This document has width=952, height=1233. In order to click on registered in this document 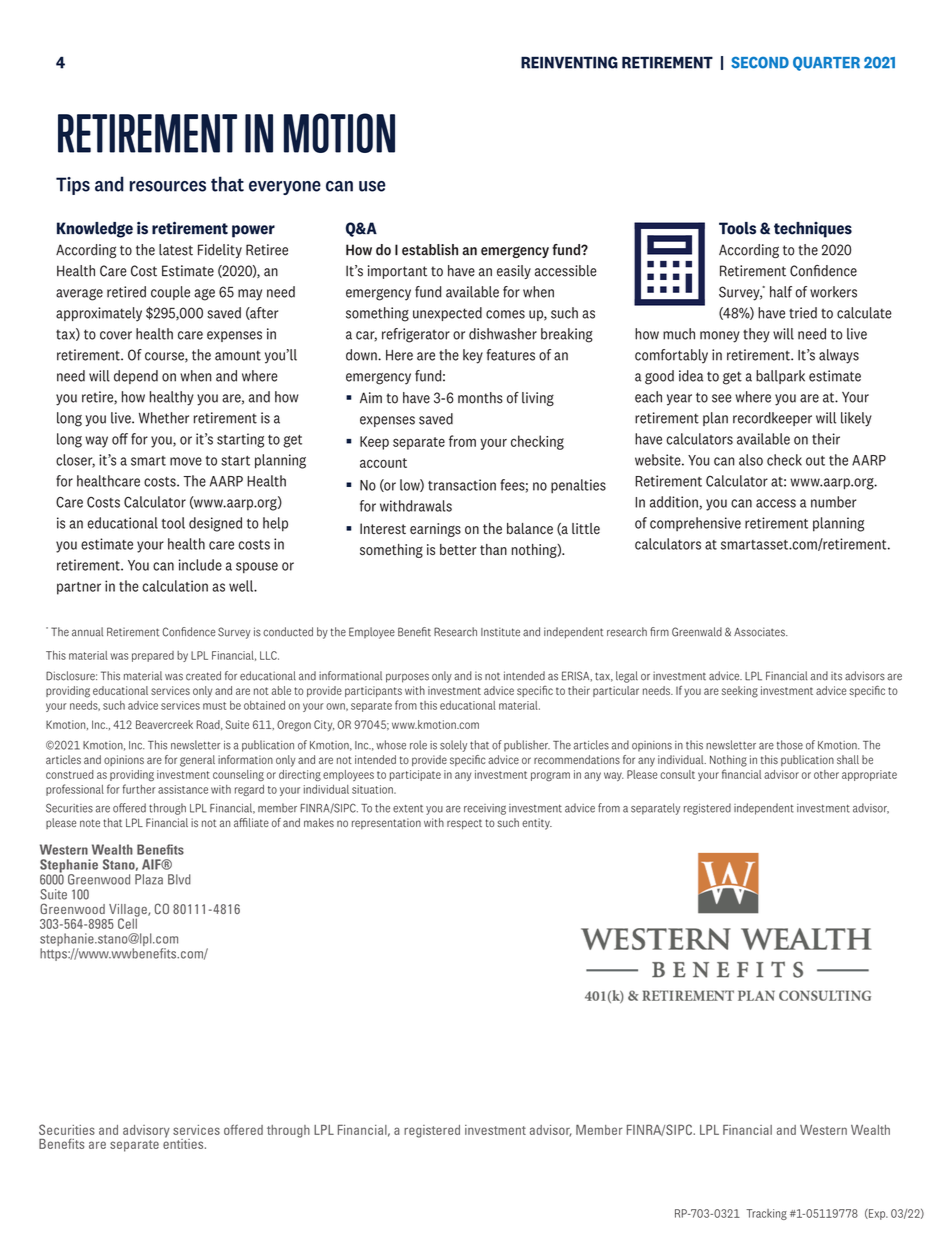, I will do `click(707, 809)`.
